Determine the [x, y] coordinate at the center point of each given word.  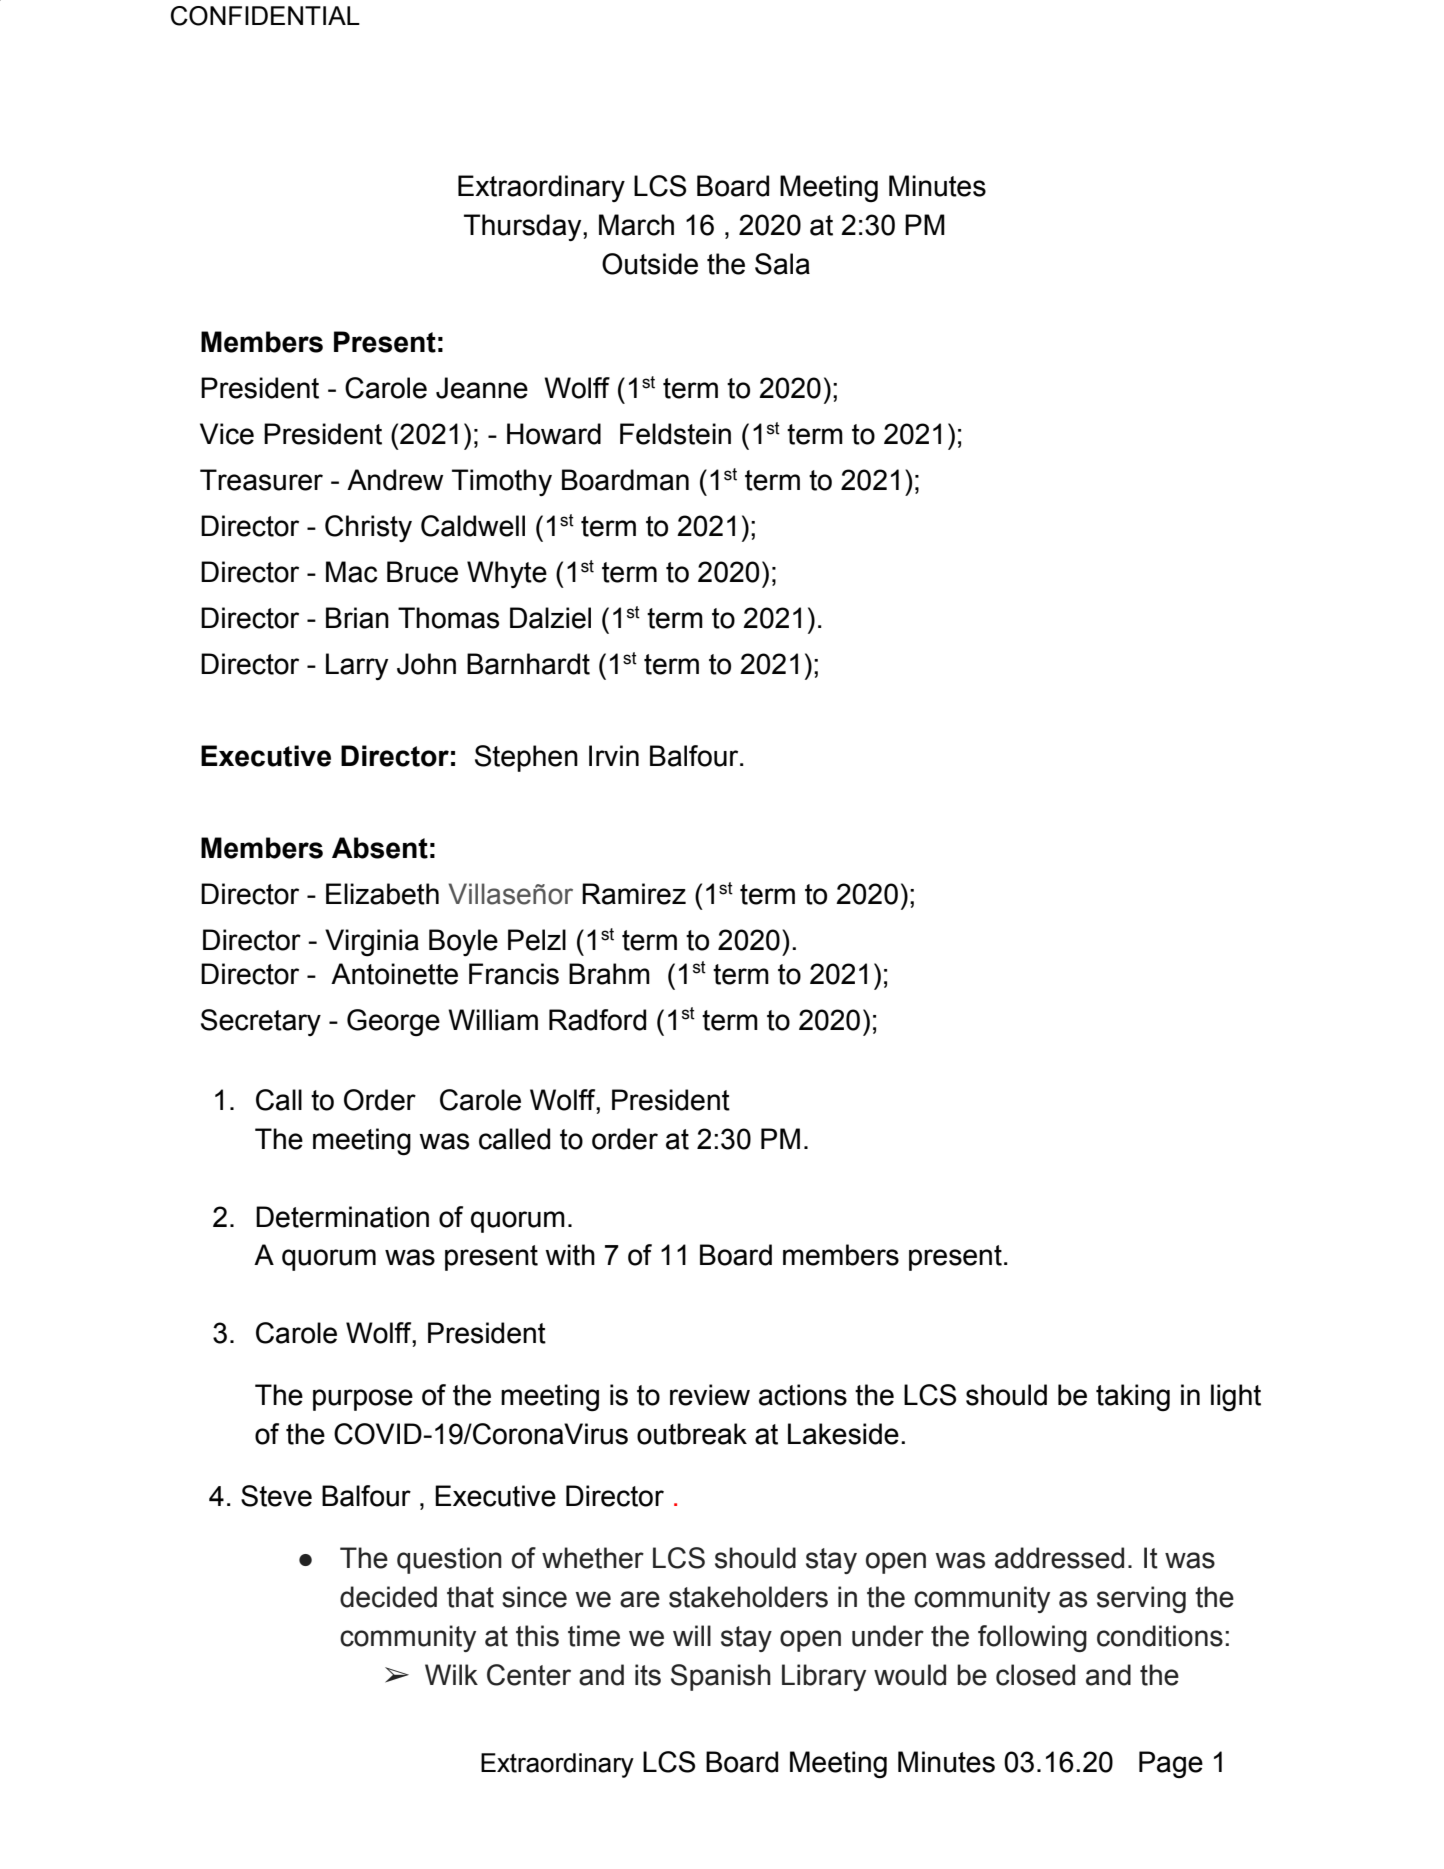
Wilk [451, 1674]
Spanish [721, 1677]
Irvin [614, 755]
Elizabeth [382, 894]
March [636, 225]
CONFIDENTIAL [265, 16]
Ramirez [634, 894]
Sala [782, 264]
